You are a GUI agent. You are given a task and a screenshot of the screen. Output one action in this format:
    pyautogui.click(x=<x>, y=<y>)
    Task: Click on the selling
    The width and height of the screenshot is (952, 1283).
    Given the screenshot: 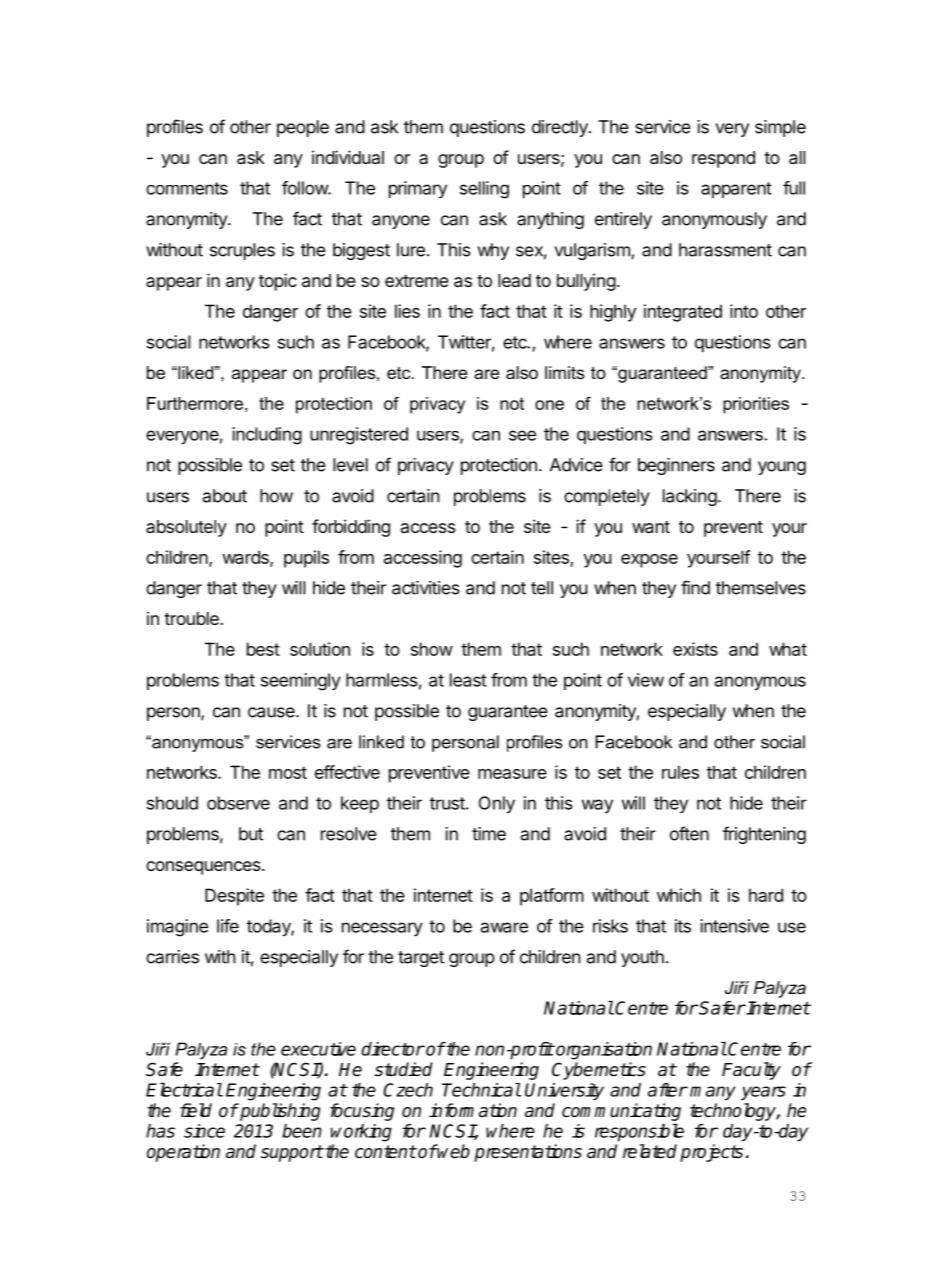 What is the action you would take?
    pyautogui.click(x=484, y=190)
